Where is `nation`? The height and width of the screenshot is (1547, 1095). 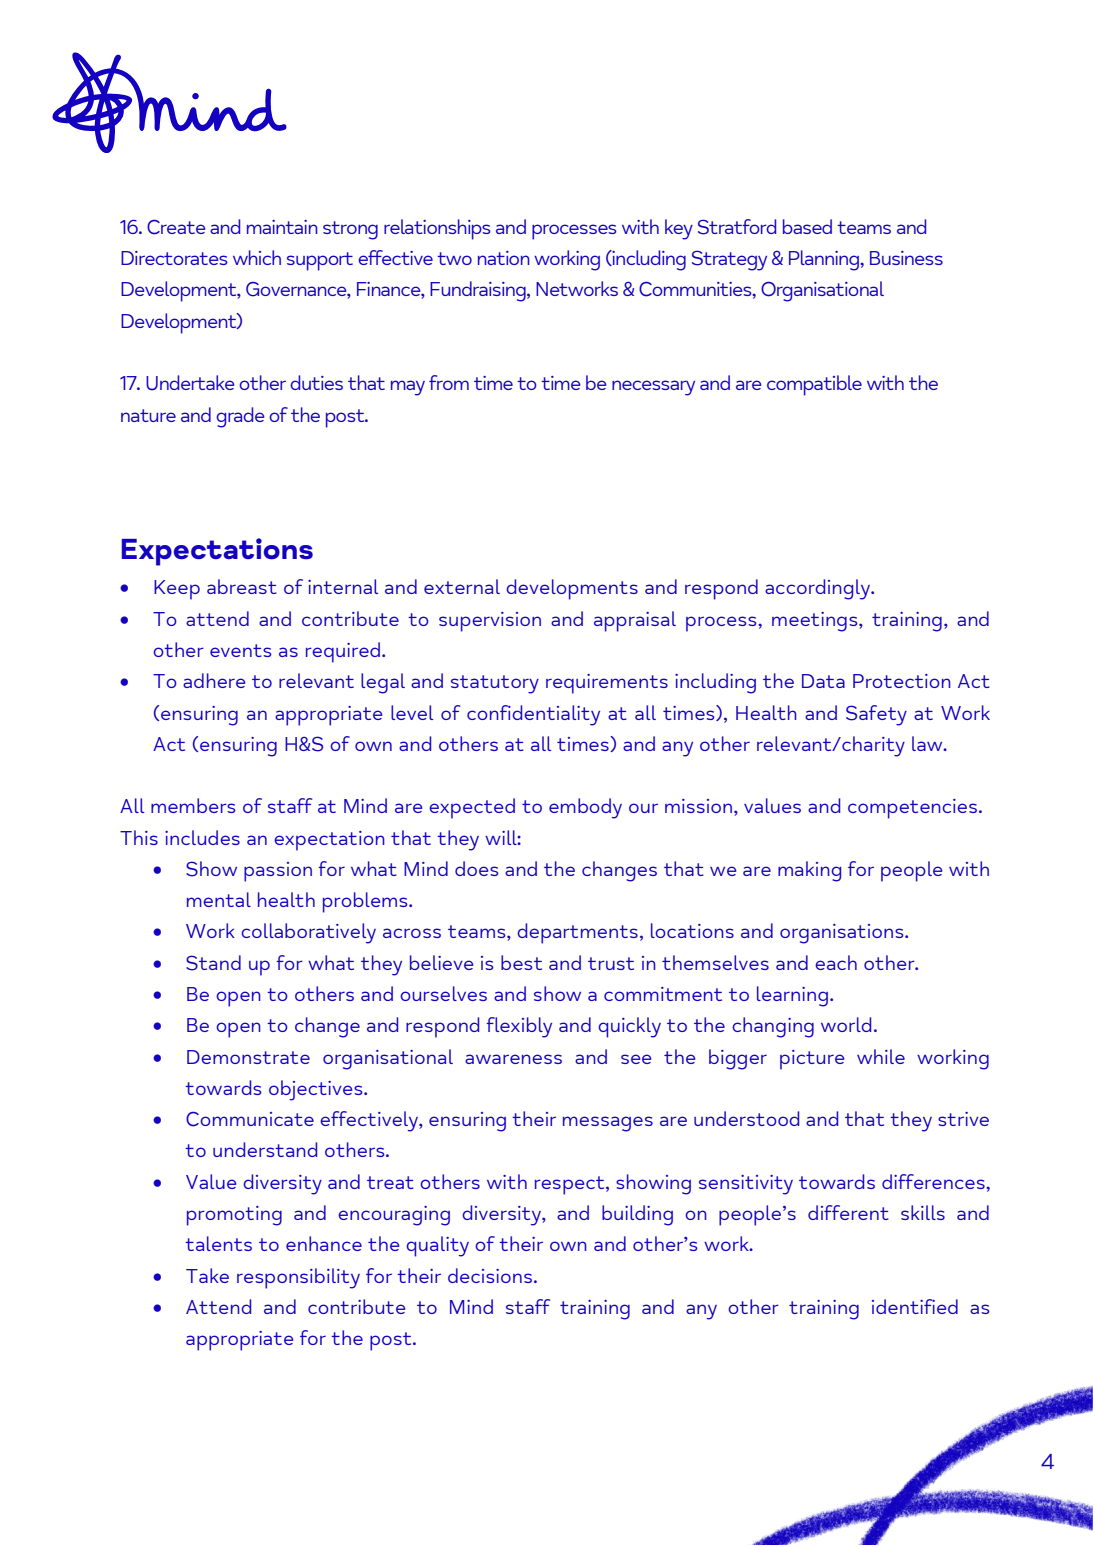 nation is located at coordinates (504, 258).
